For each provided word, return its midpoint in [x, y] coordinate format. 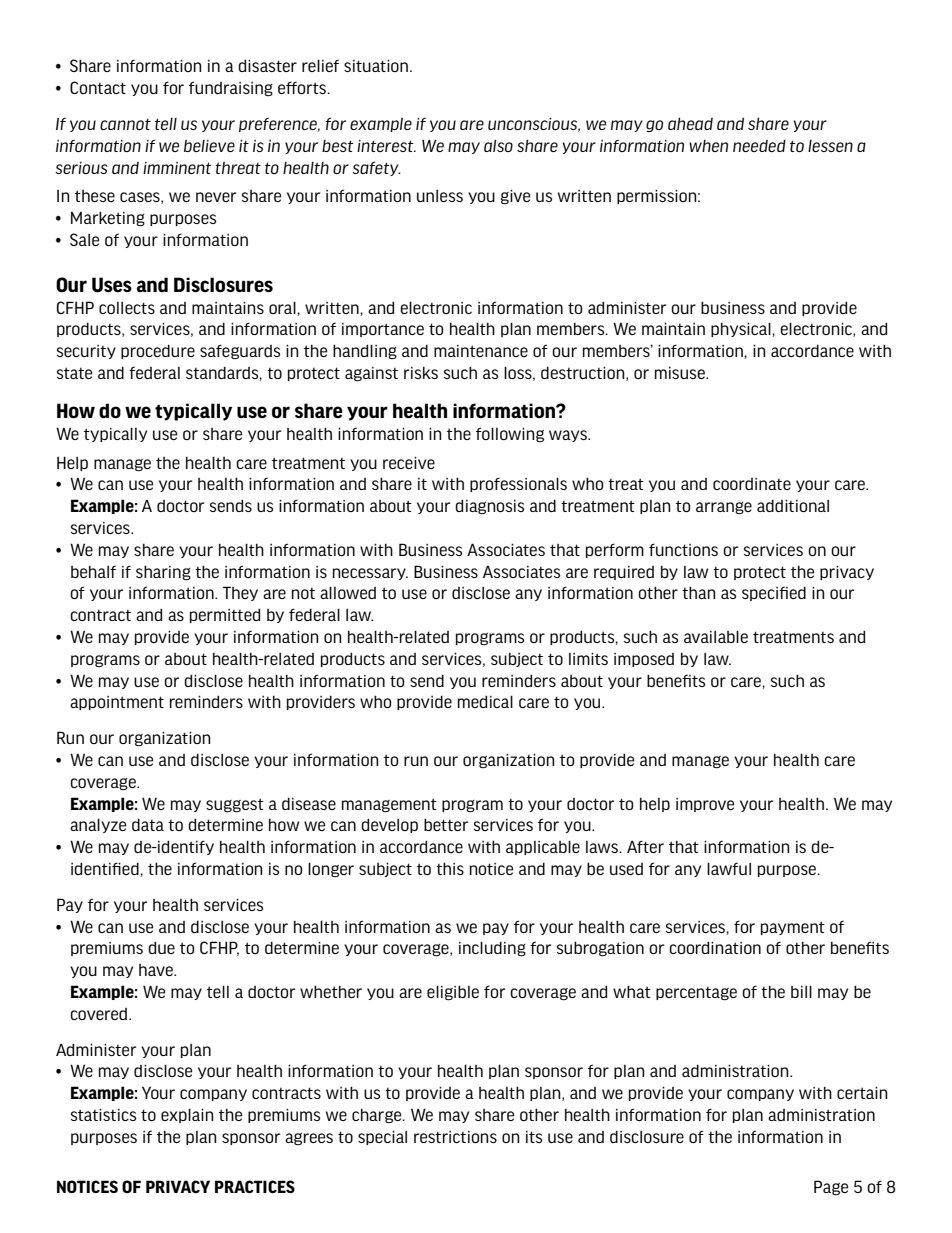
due [161, 947]
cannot [125, 124]
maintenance [481, 351]
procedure [158, 351]
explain [187, 1115]
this [450, 868]
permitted [225, 615]
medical [485, 701]
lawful [729, 868]
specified [774, 593]
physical [742, 329]
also [498, 145]
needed [759, 145]
